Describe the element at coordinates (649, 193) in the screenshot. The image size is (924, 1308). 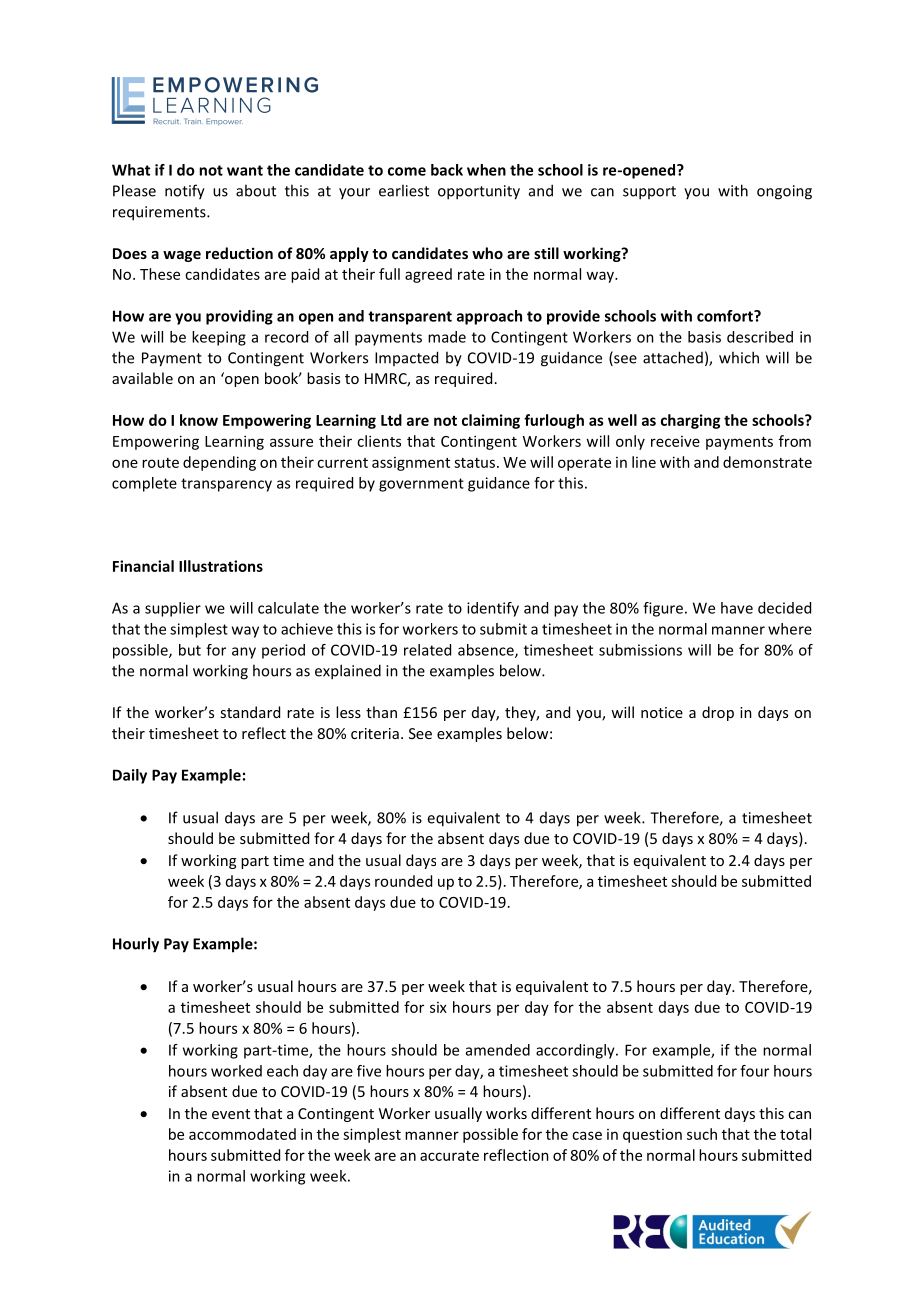
I see `support` at that location.
